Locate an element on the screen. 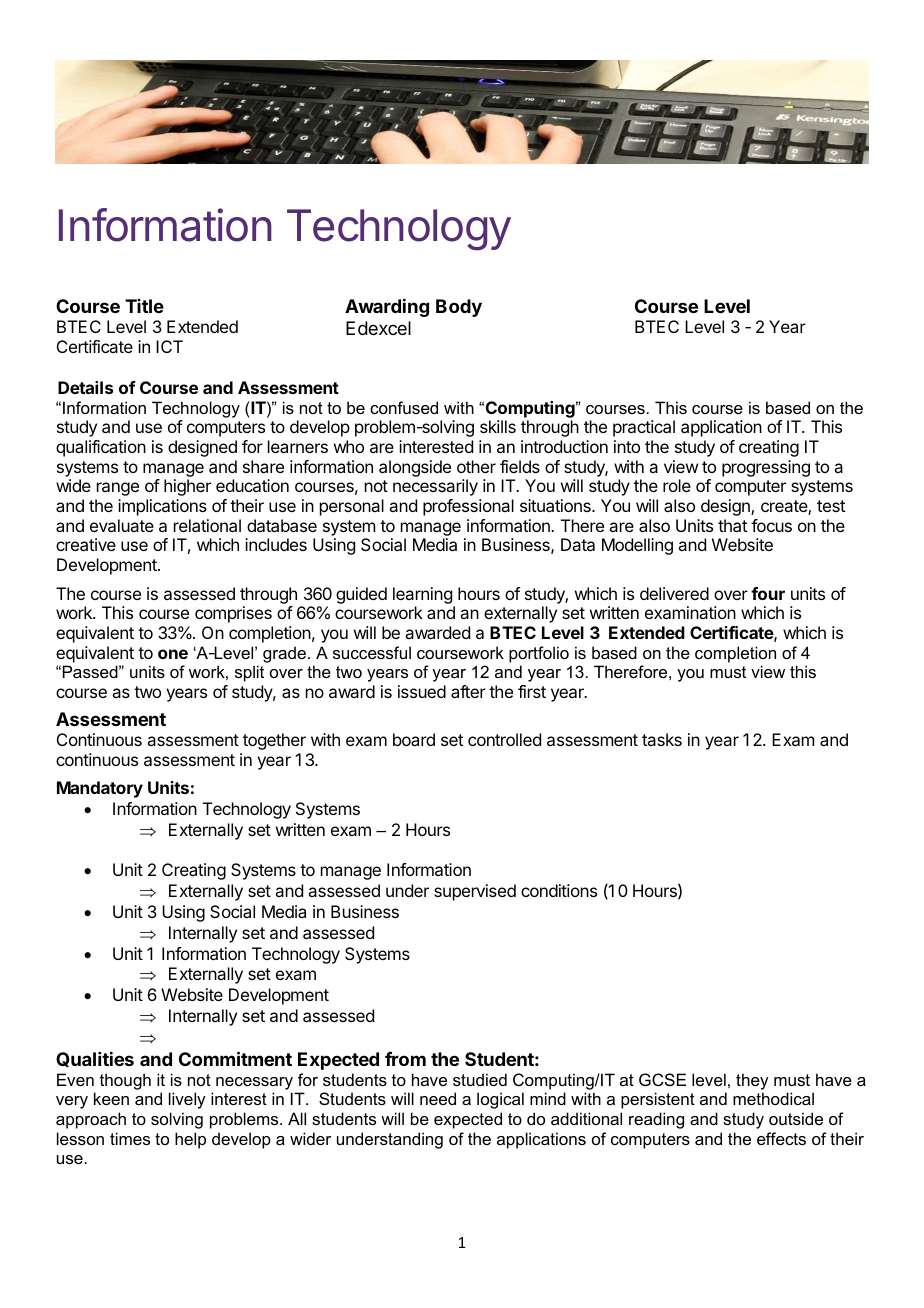  lively is located at coordinates (187, 1100).
